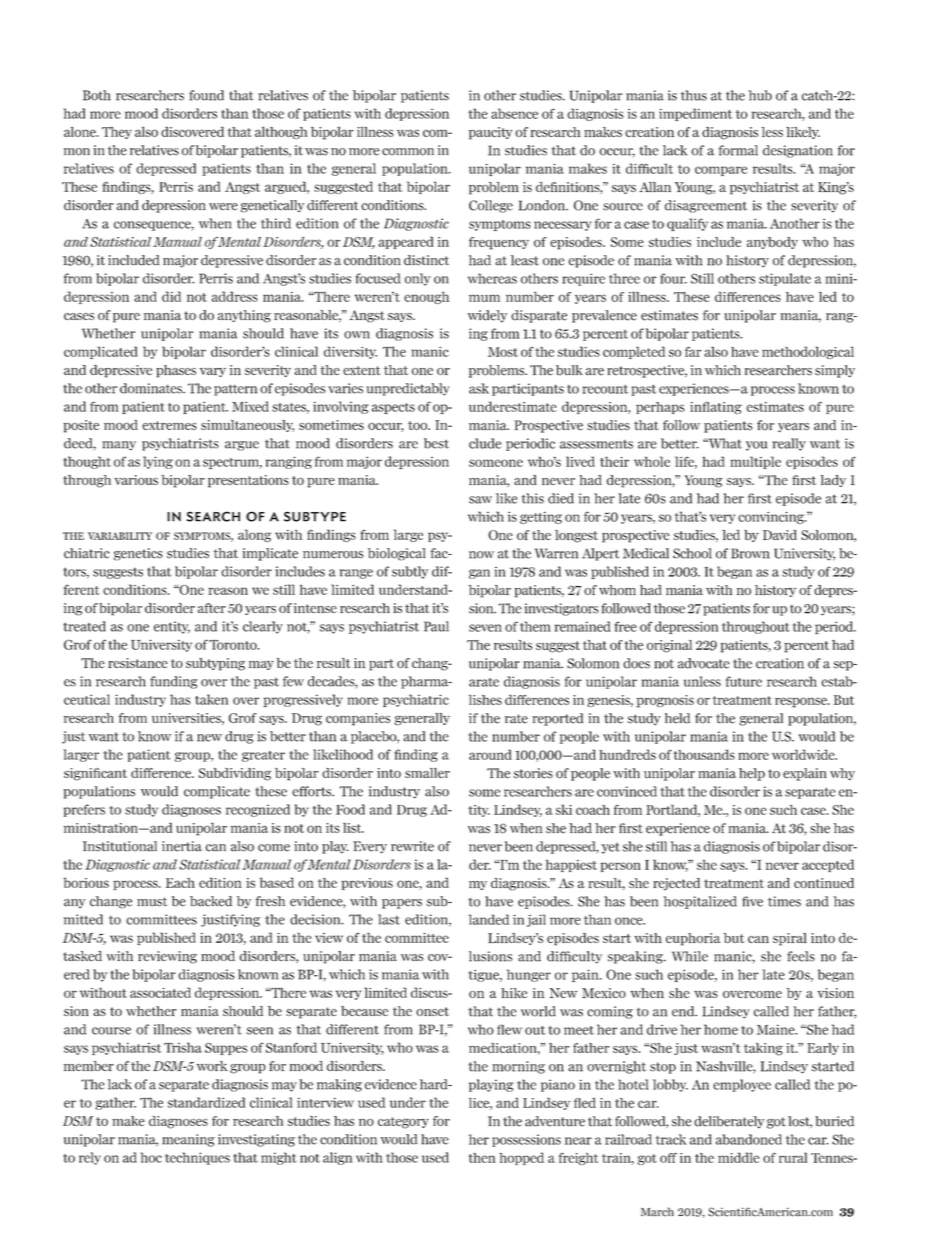  What do you see at coordinates (738, 150) in the screenshot?
I see `formal` at bounding box center [738, 150].
